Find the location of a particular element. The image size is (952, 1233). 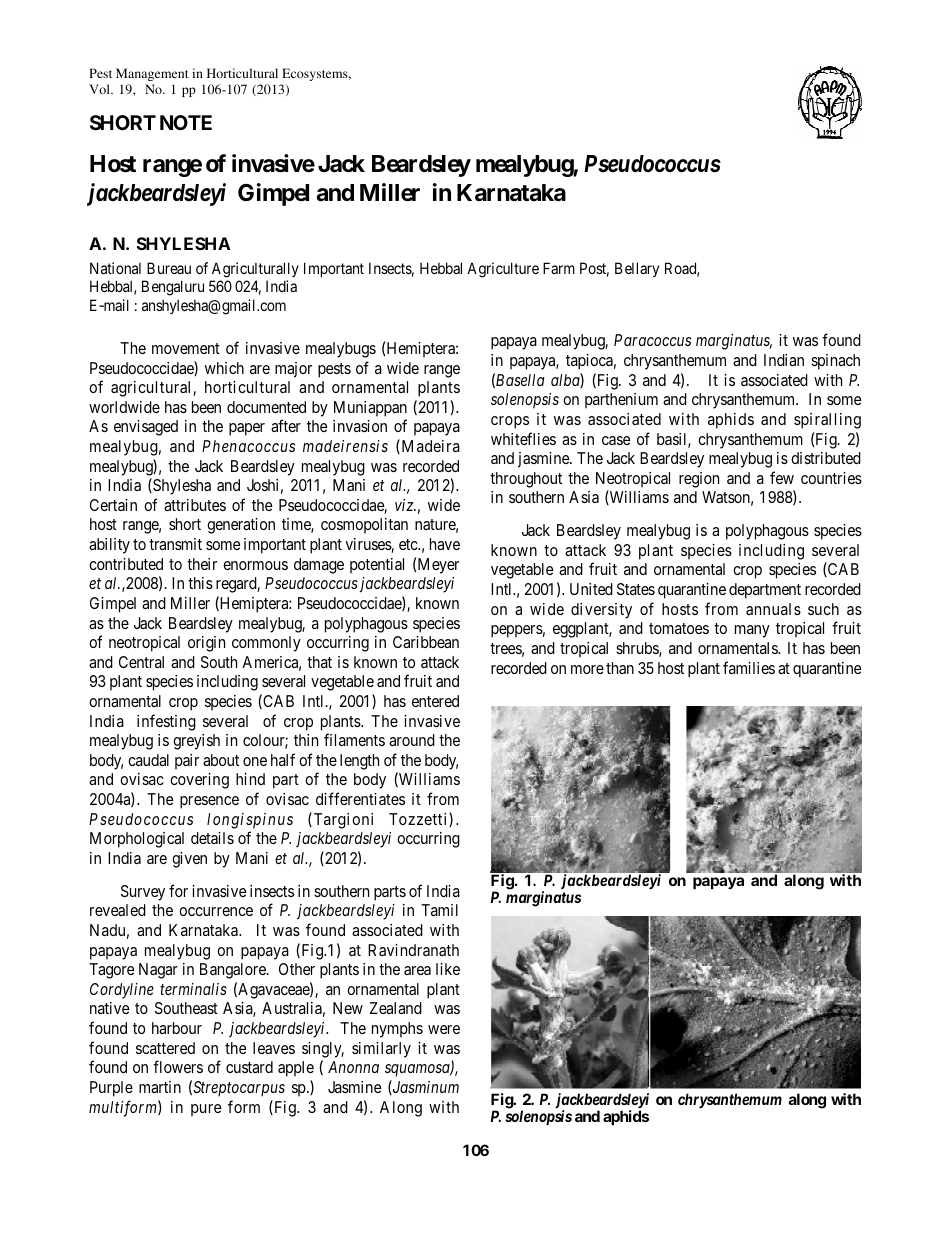

flowers is located at coordinates (178, 1066).
